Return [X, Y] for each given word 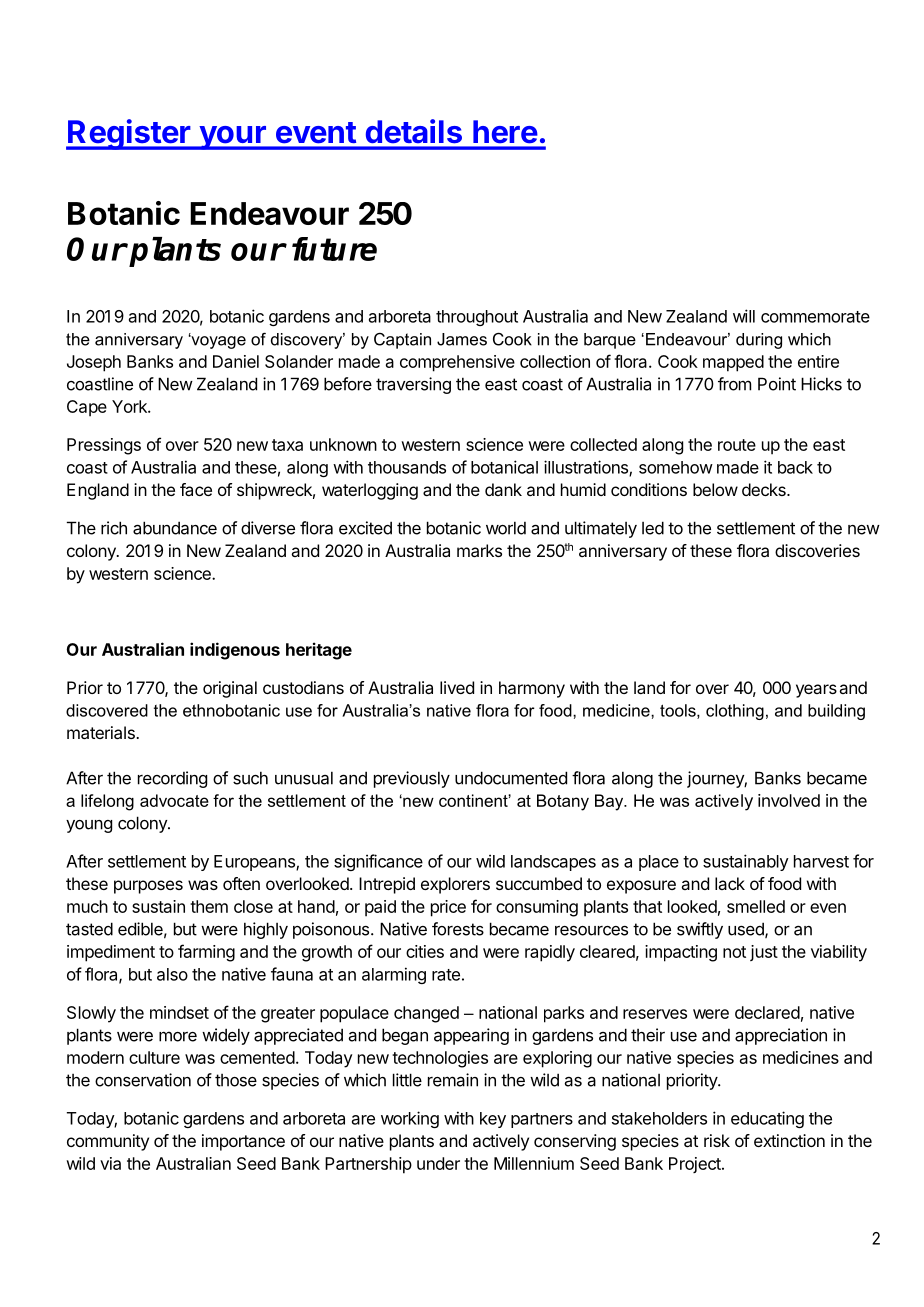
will [744, 316]
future [334, 249]
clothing [735, 712]
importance [243, 1142]
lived [457, 687]
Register [129, 134]
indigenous [235, 651]
